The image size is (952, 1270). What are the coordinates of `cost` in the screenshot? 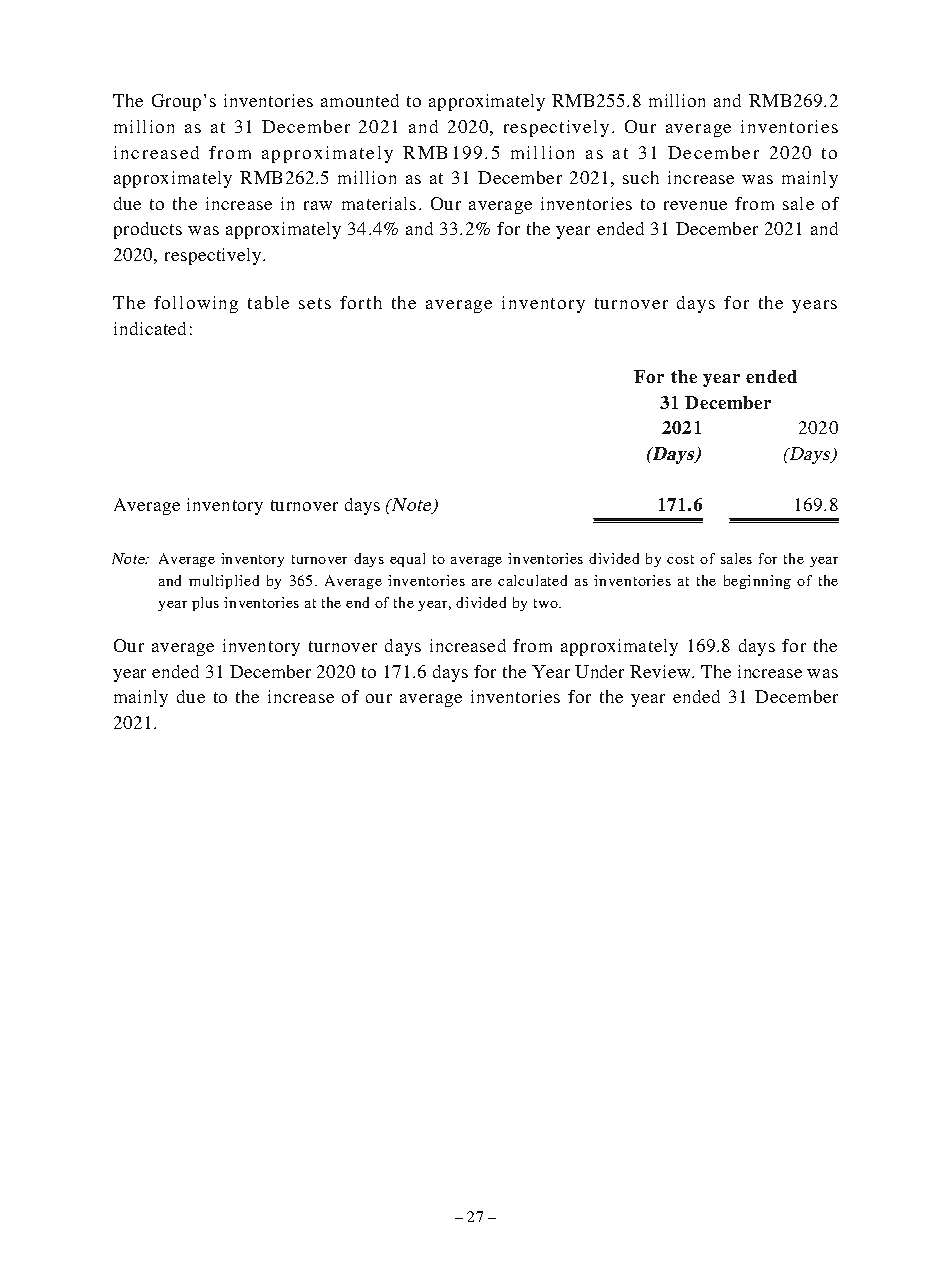 It's located at (680, 559).
